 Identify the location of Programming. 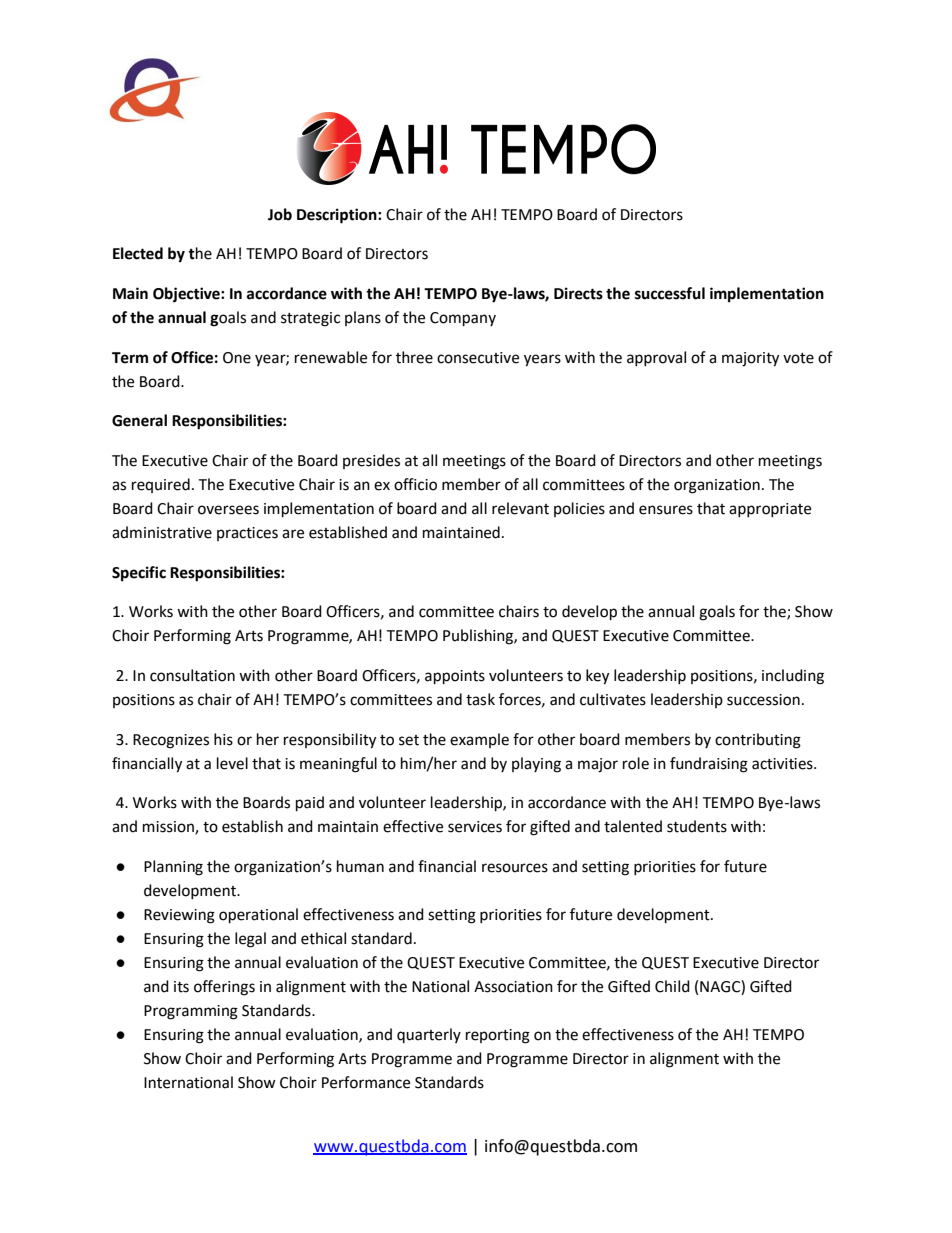
(191, 1012).
